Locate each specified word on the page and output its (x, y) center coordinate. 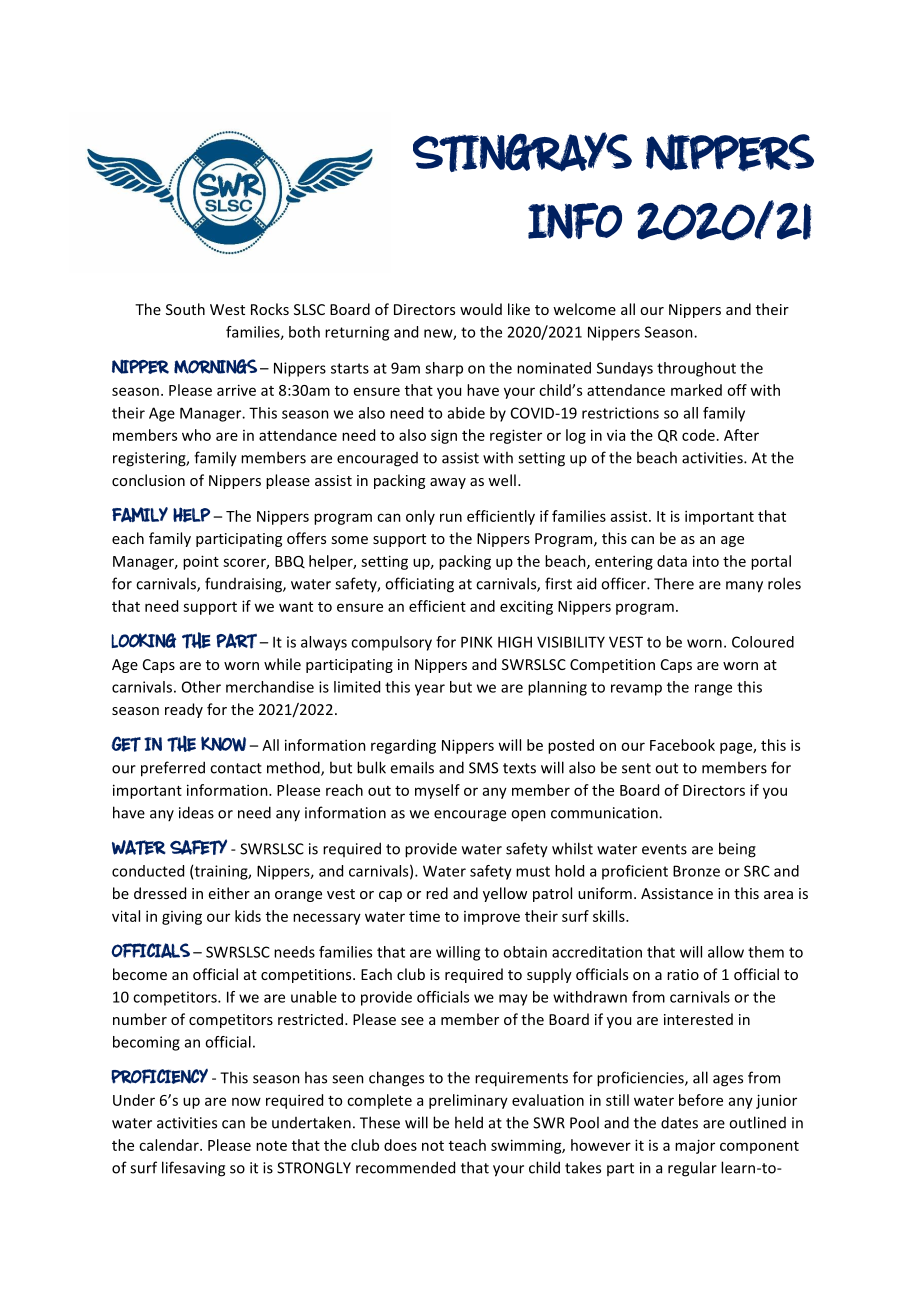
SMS (483, 768)
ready (184, 710)
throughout (696, 369)
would (481, 309)
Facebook (682, 745)
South (185, 309)
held (469, 1122)
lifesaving (193, 1169)
